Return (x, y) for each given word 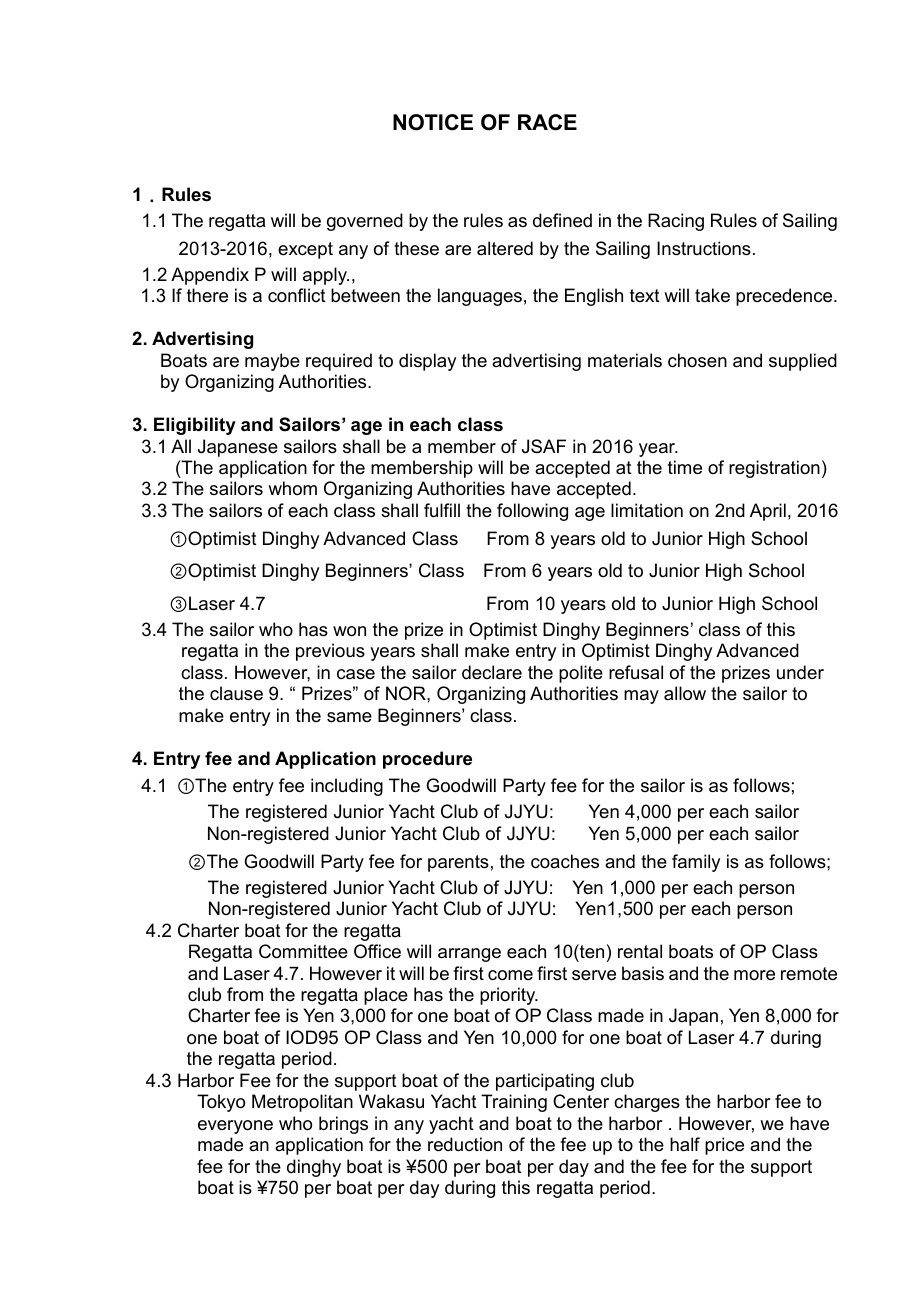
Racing (676, 222)
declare (492, 672)
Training (514, 1103)
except (305, 250)
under (800, 672)
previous (330, 652)
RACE (547, 122)
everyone (235, 1127)
